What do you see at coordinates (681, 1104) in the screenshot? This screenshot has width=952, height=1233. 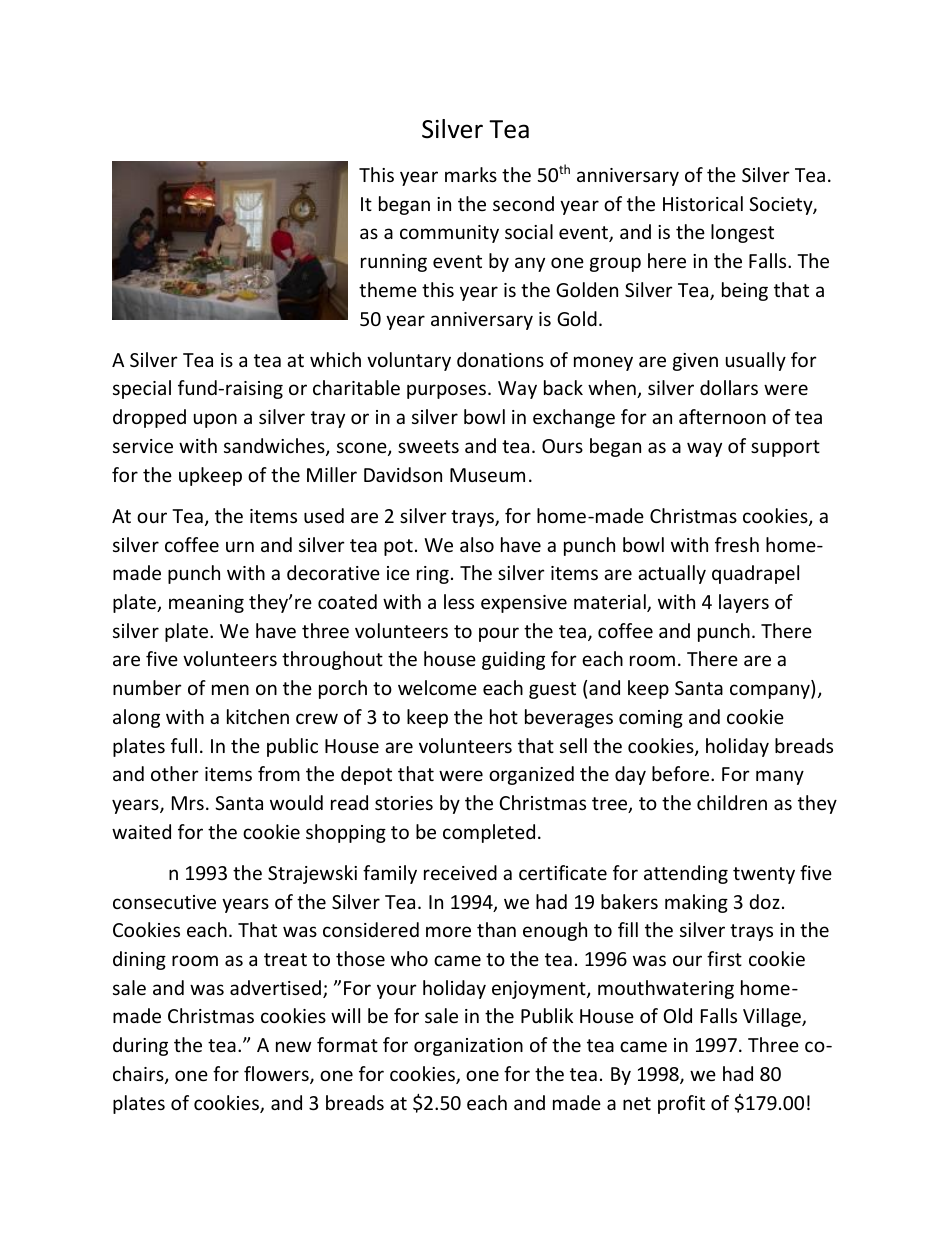 I see `profit` at bounding box center [681, 1104].
